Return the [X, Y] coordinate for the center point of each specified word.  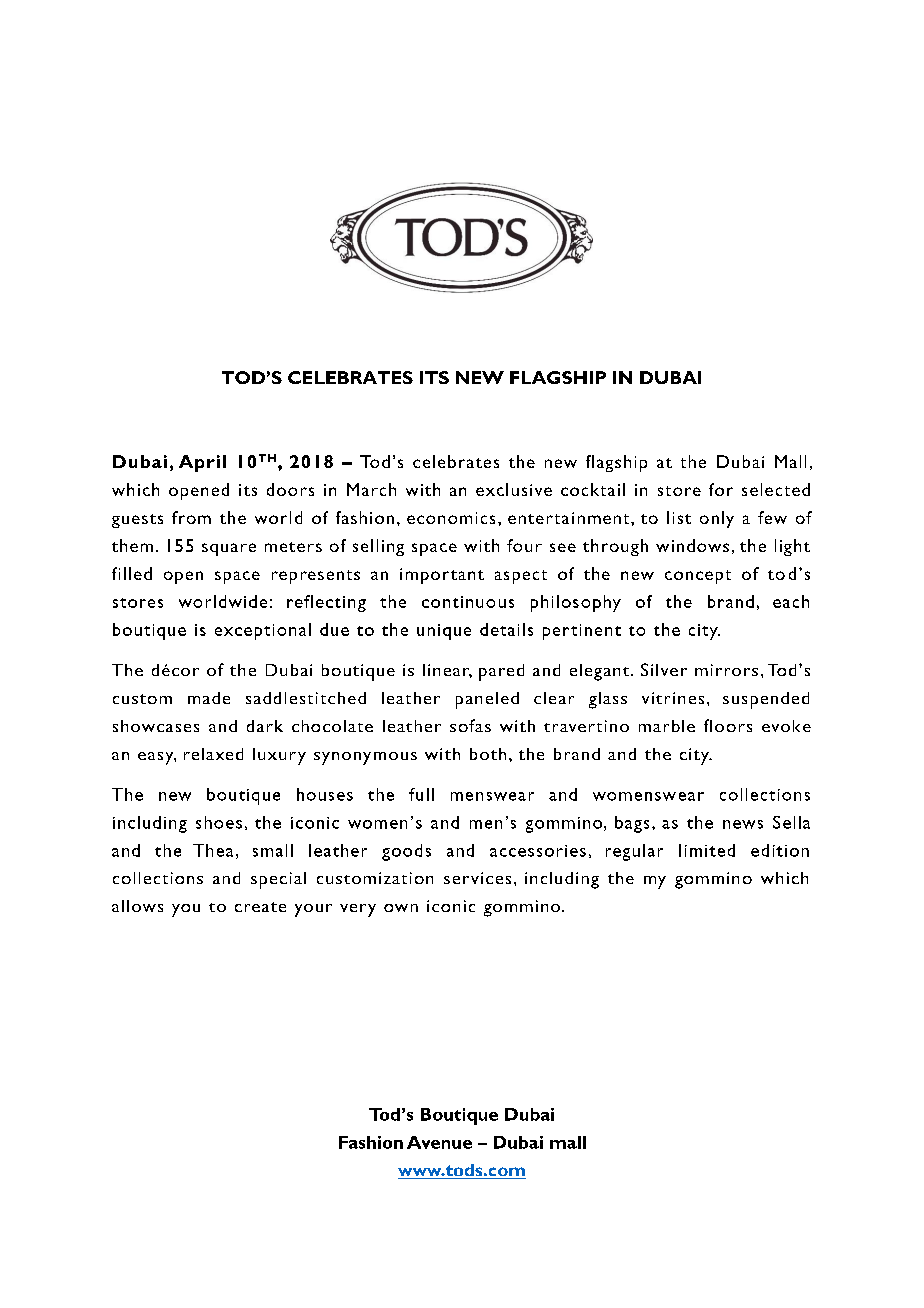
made [209, 698]
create [260, 907]
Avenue [439, 1142]
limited [707, 850]
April [202, 463]
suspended [766, 700]
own [401, 908]
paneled [487, 700]
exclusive [514, 489]
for [721, 489]
